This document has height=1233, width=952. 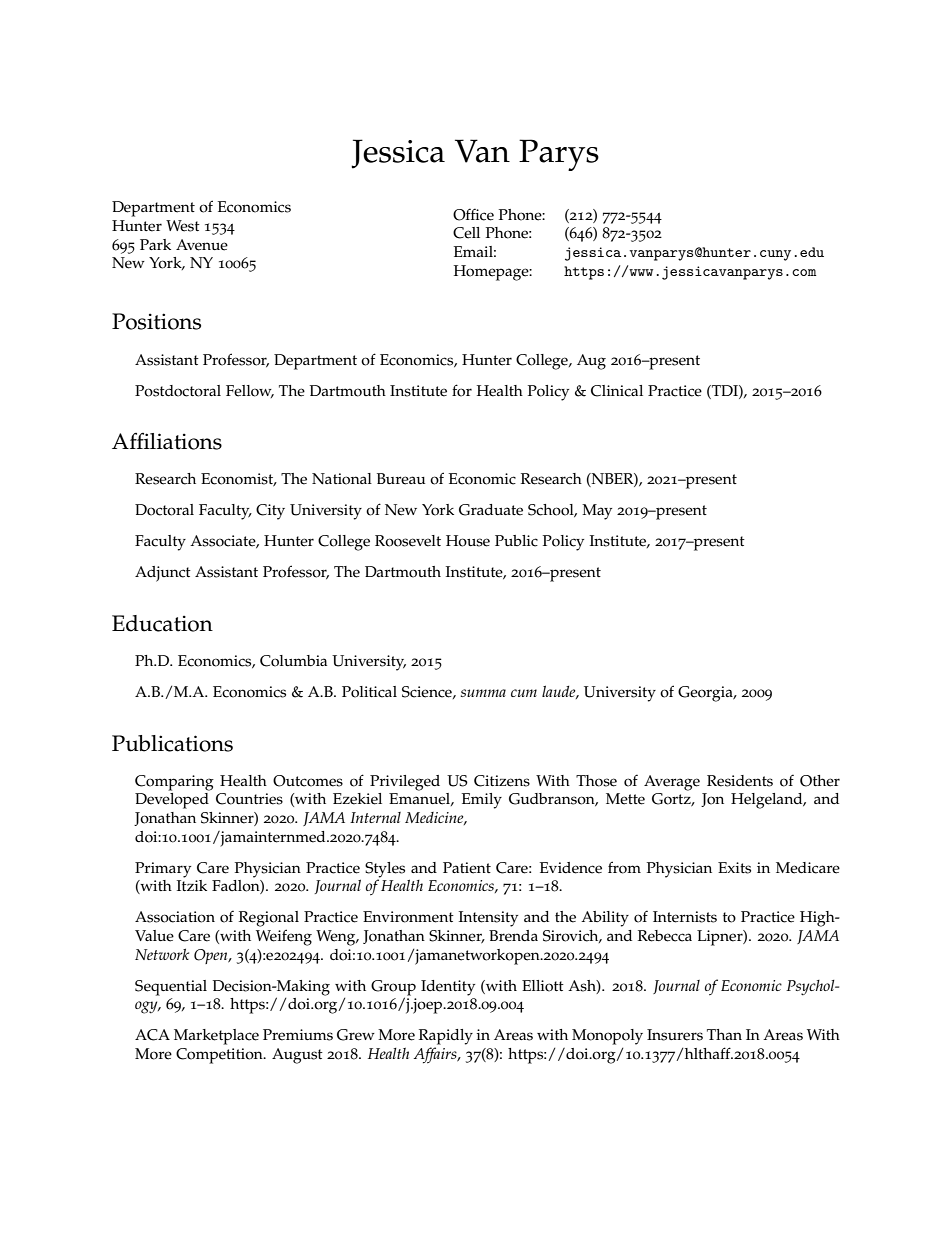 I want to click on Residents, so click(x=740, y=781).
